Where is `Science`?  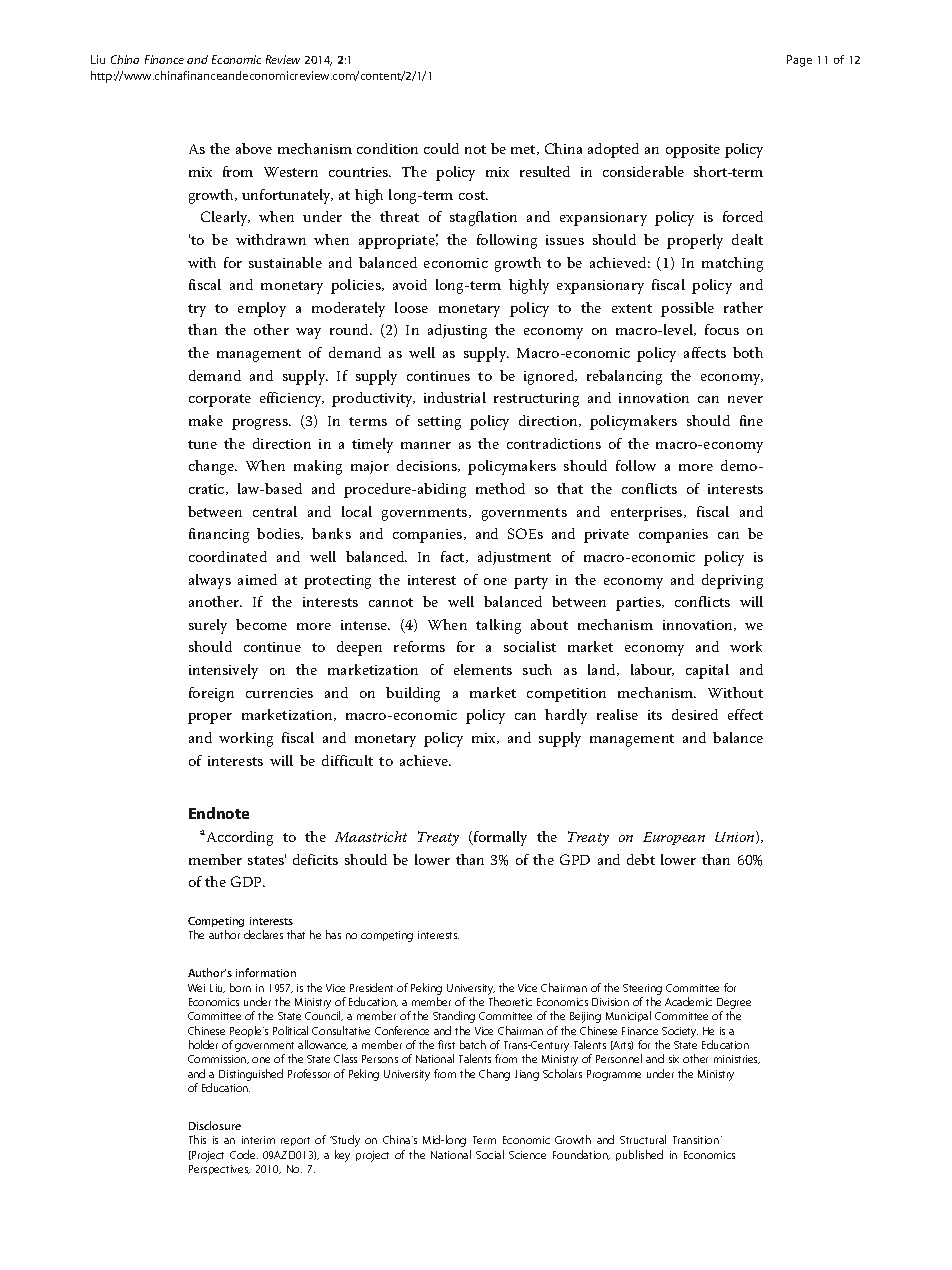 Science is located at coordinates (527, 1155).
